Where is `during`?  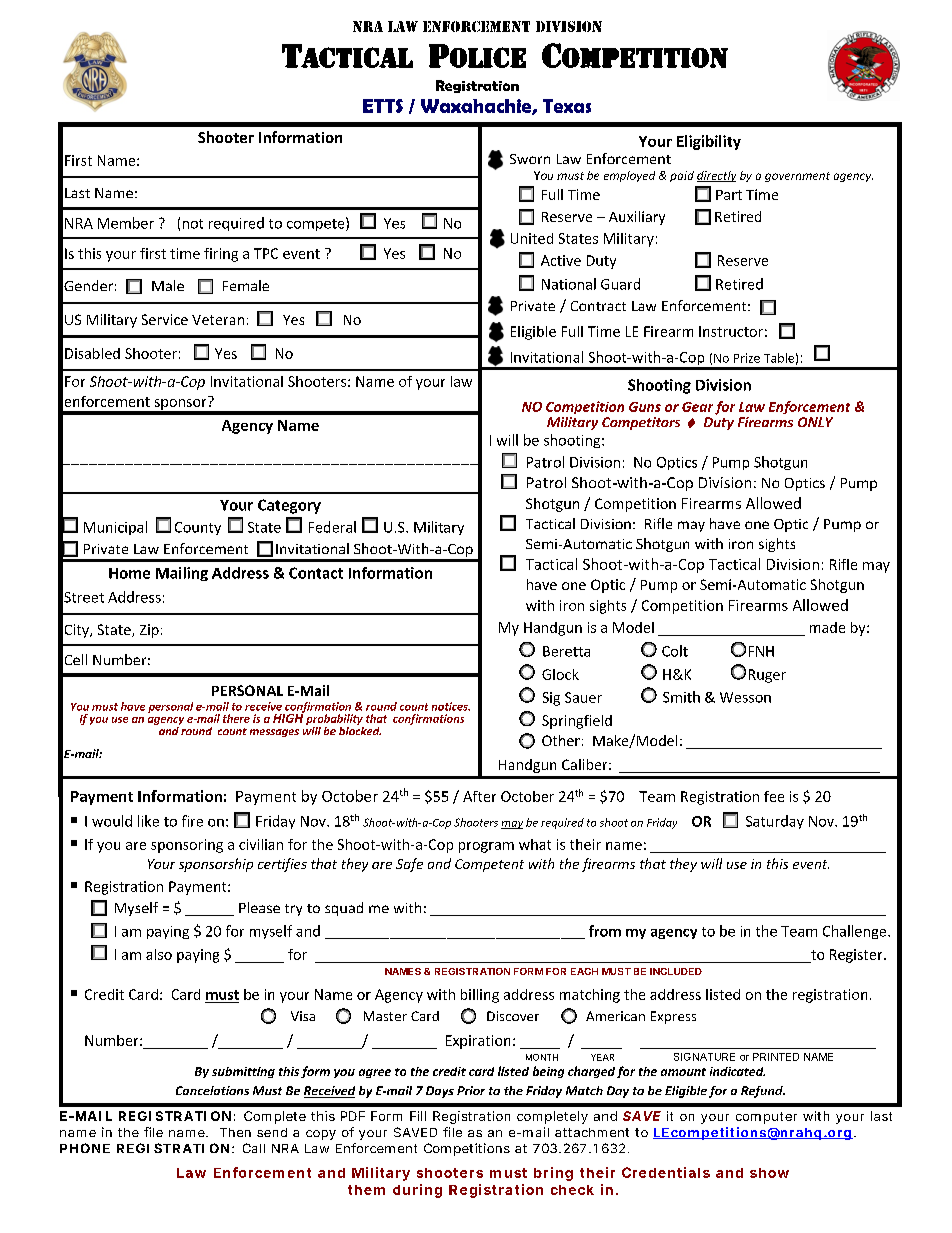
during is located at coordinates (417, 1191).
